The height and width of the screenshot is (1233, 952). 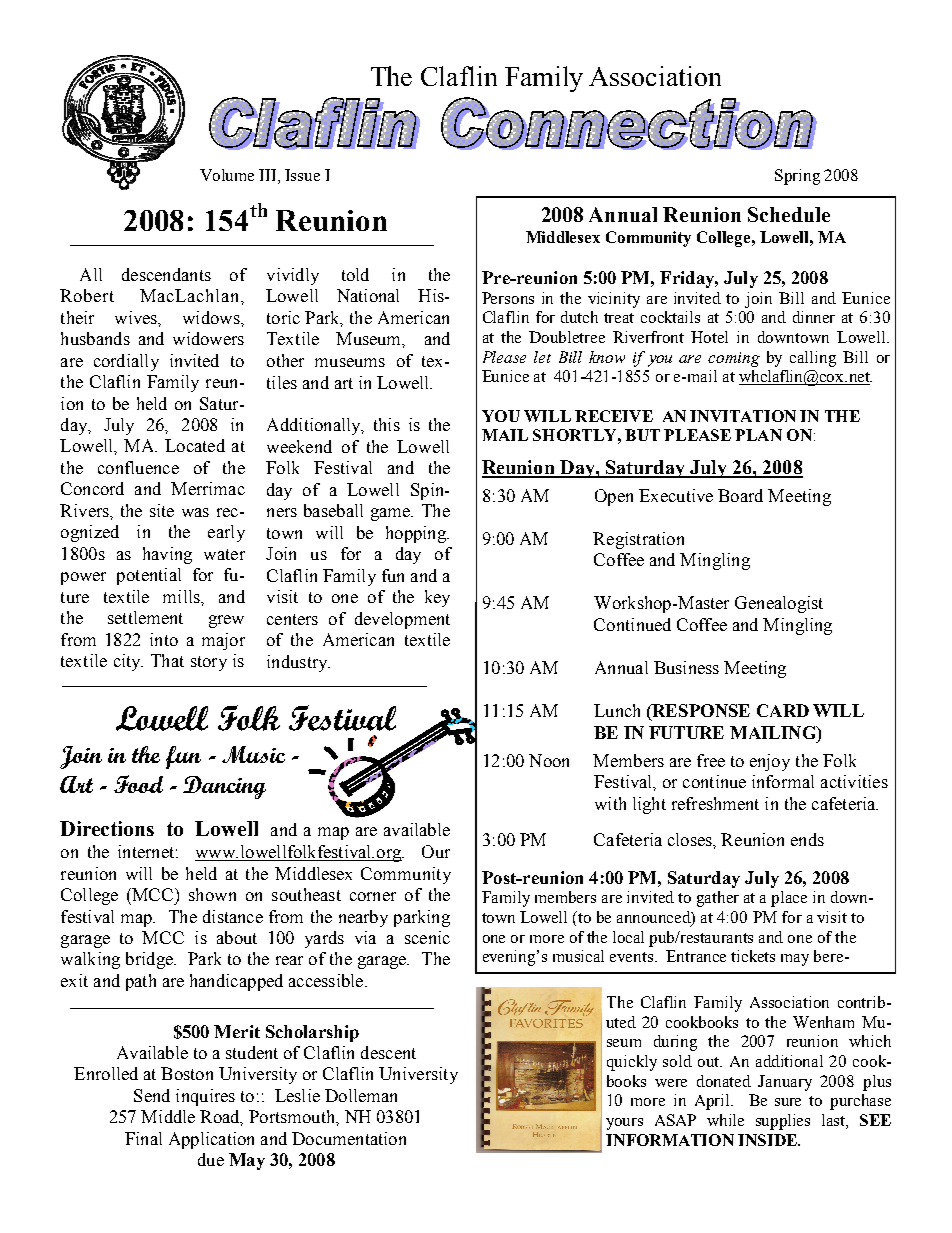 What do you see at coordinates (402, 620) in the screenshot?
I see `development` at bounding box center [402, 620].
